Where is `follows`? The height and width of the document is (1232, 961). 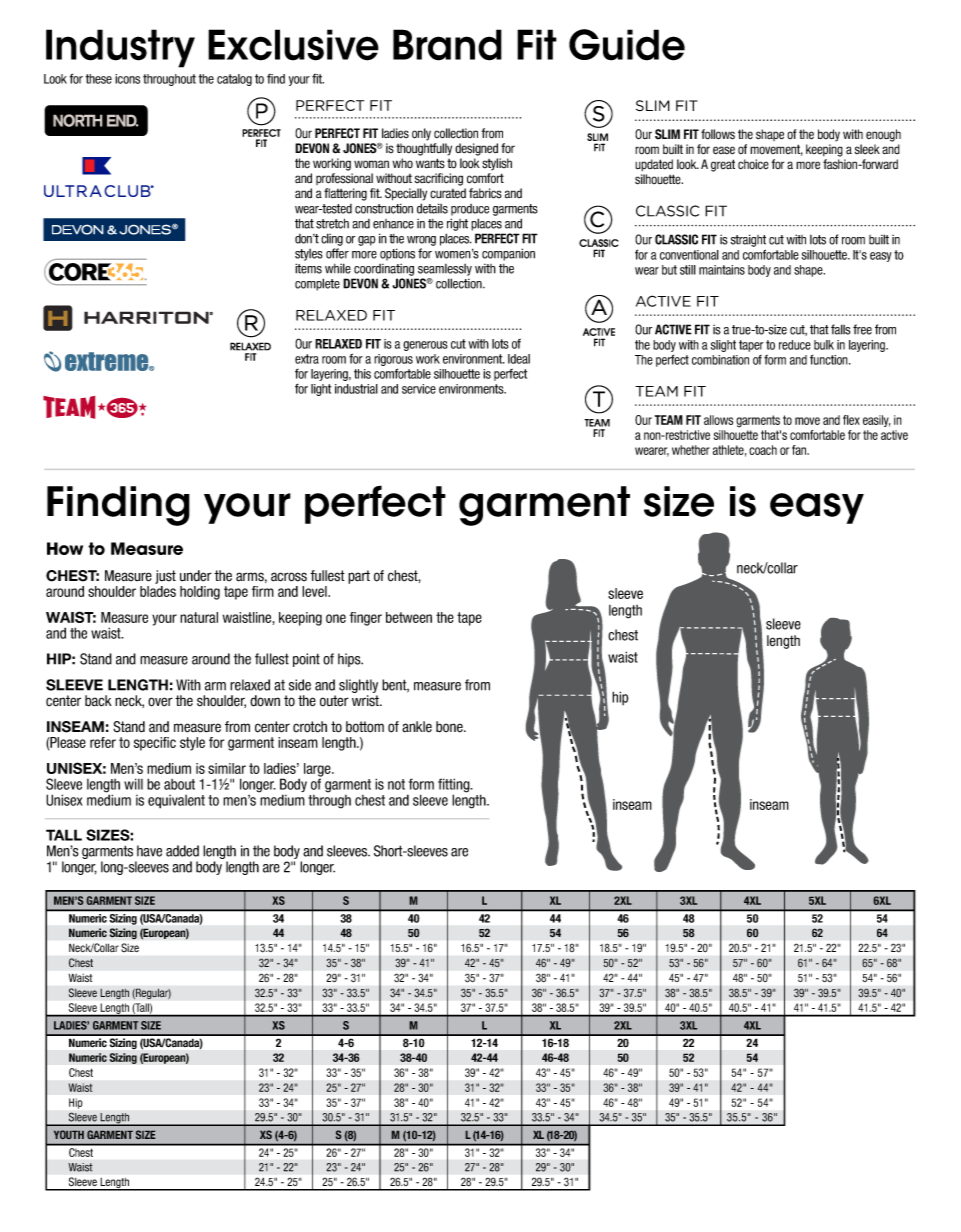 follows is located at coordinates (718, 134).
